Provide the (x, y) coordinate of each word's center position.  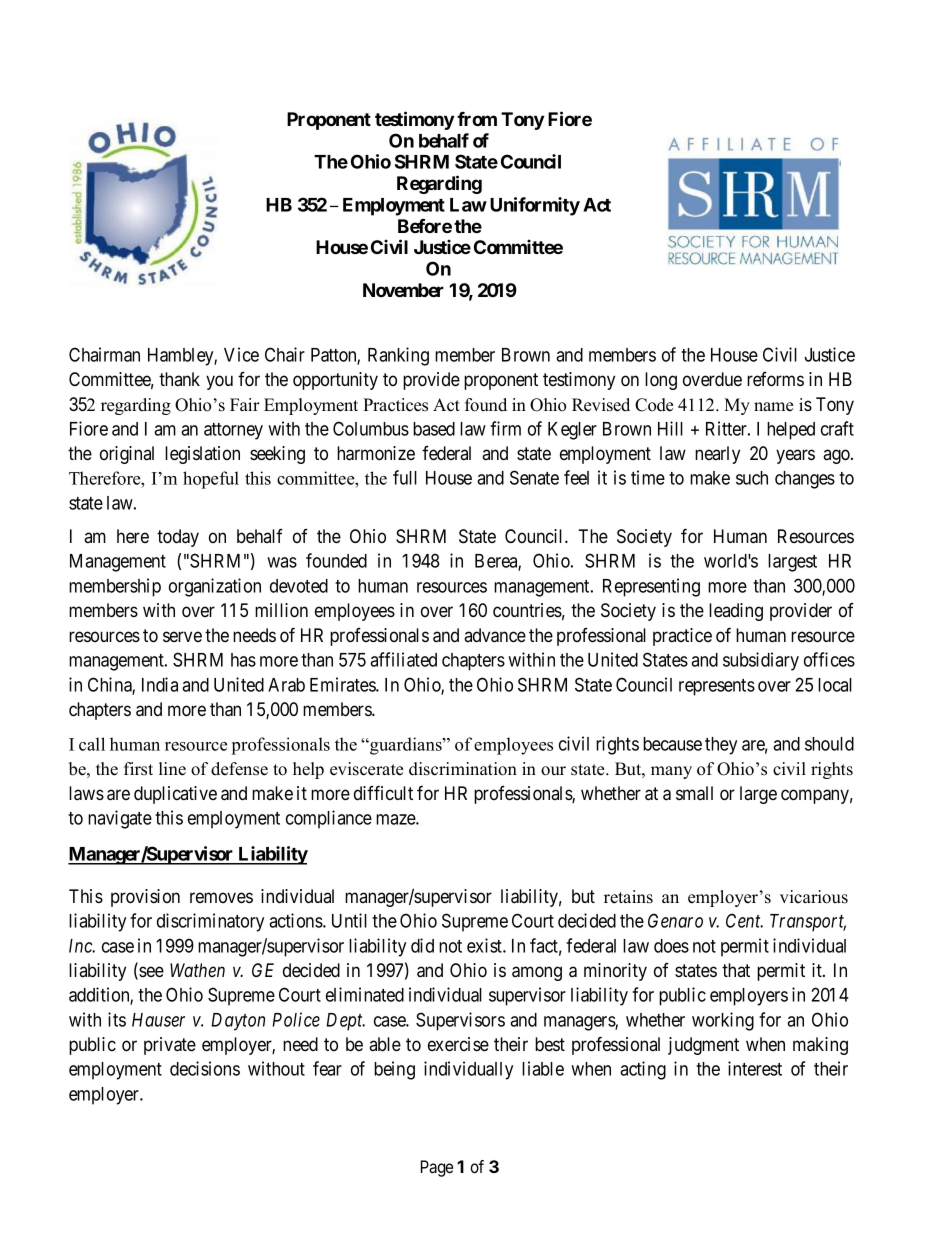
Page (437, 1168)
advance (495, 635)
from (477, 119)
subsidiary (761, 661)
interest (755, 1068)
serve (182, 636)
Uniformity (535, 206)
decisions (205, 1068)
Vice (241, 354)
